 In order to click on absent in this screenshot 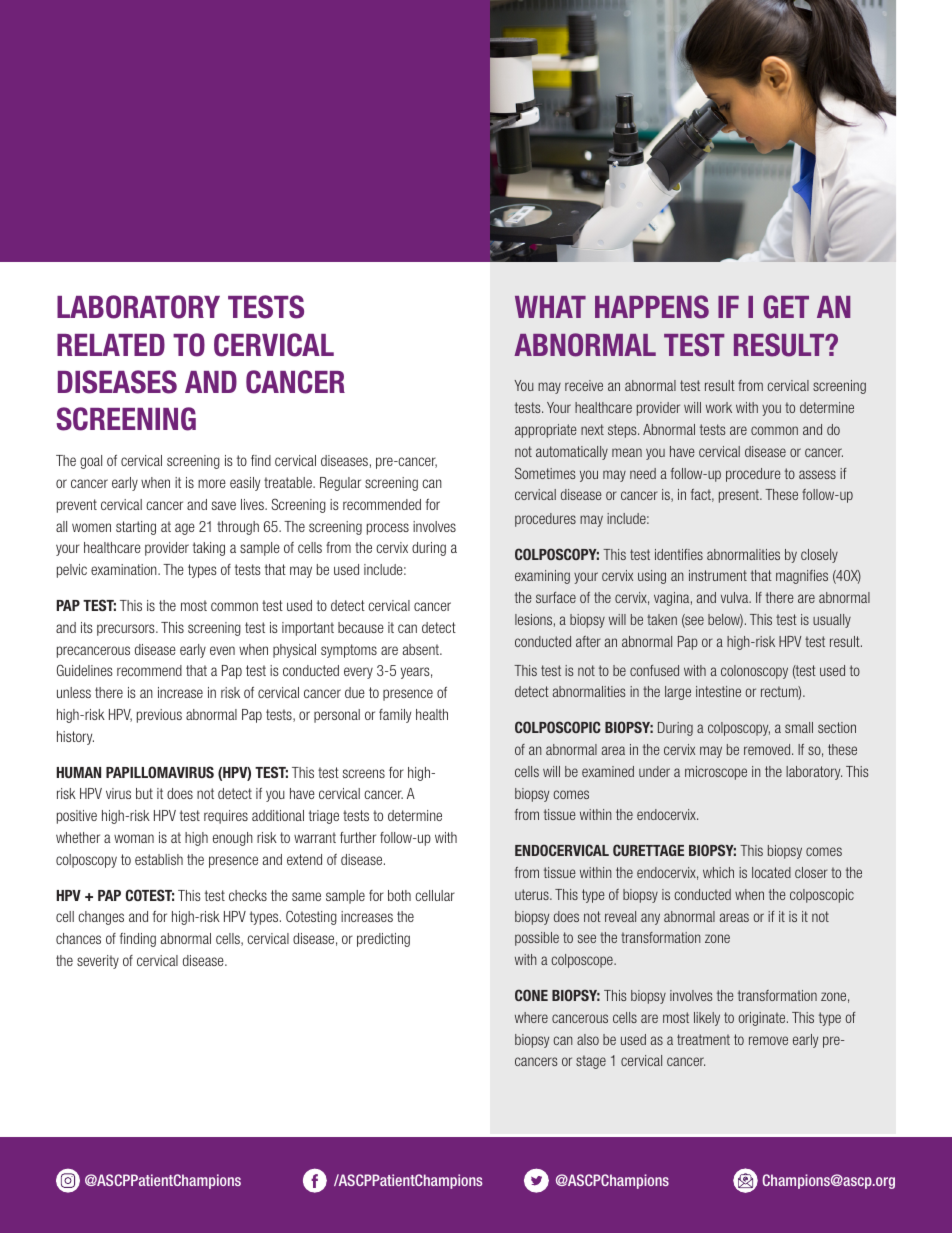, I will do `click(422, 649)`.
